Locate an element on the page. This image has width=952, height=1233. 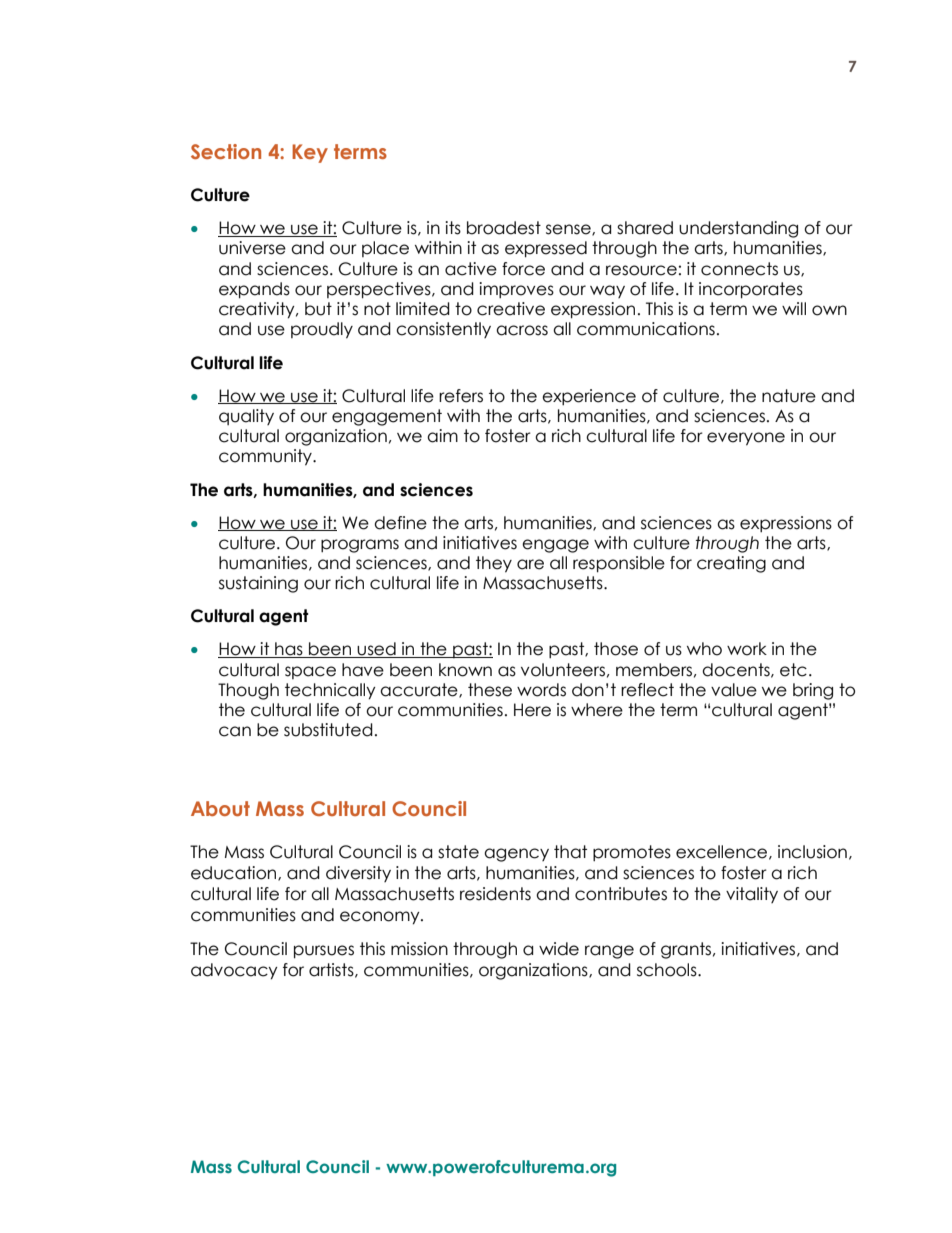
aim is located at coordinates (442, 436).
